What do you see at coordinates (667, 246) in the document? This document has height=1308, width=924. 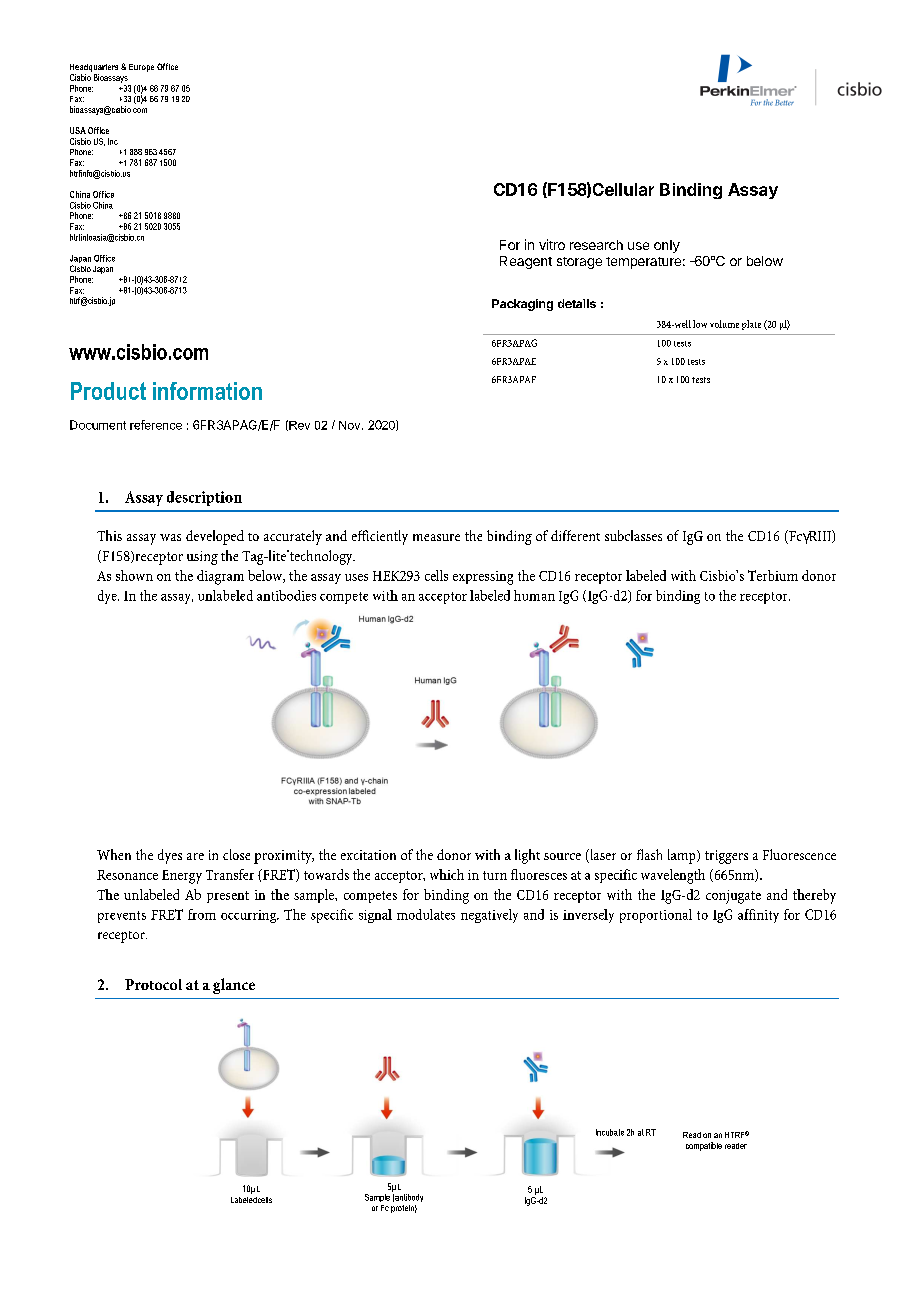 I see `only` at bounding box center [667, 246].
